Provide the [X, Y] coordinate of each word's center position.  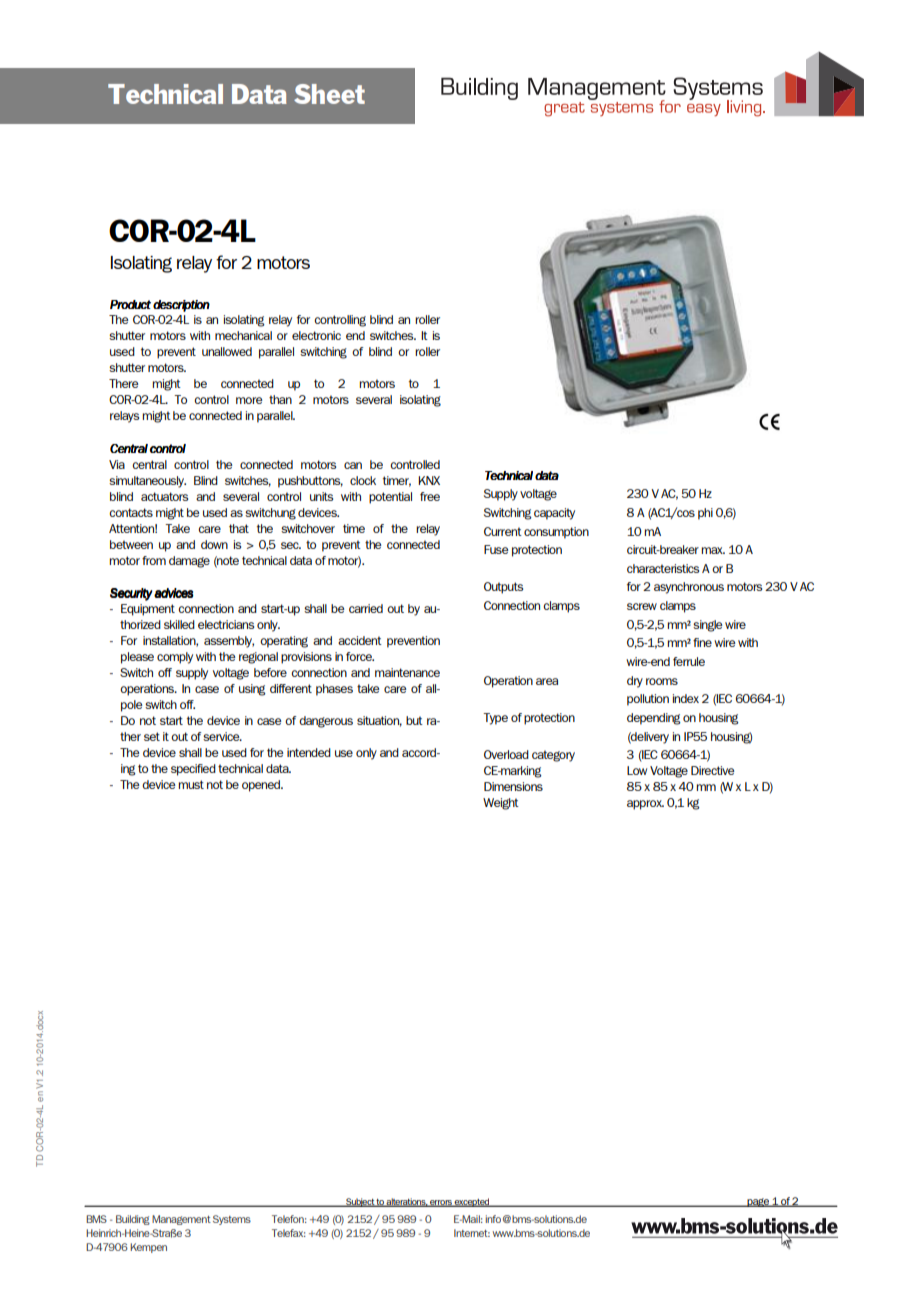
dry [635, 682]
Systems [232, 1220]
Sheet [329, 94]
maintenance [407, 672]
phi [705, 514]
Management [181, 1220]
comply [175, 658]
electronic [316, 335]
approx [645, 805]
